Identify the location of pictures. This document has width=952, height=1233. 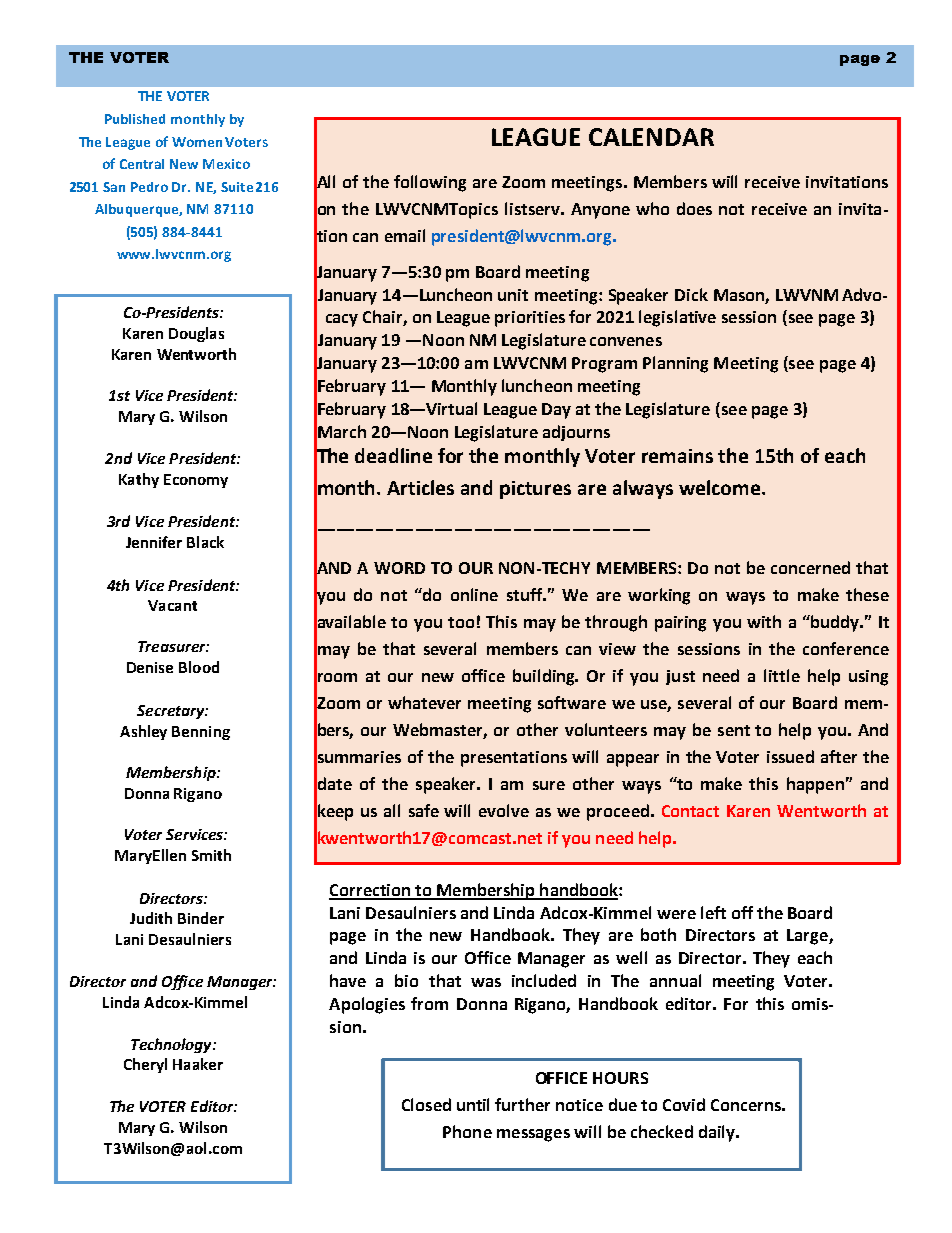
(535, 490).
